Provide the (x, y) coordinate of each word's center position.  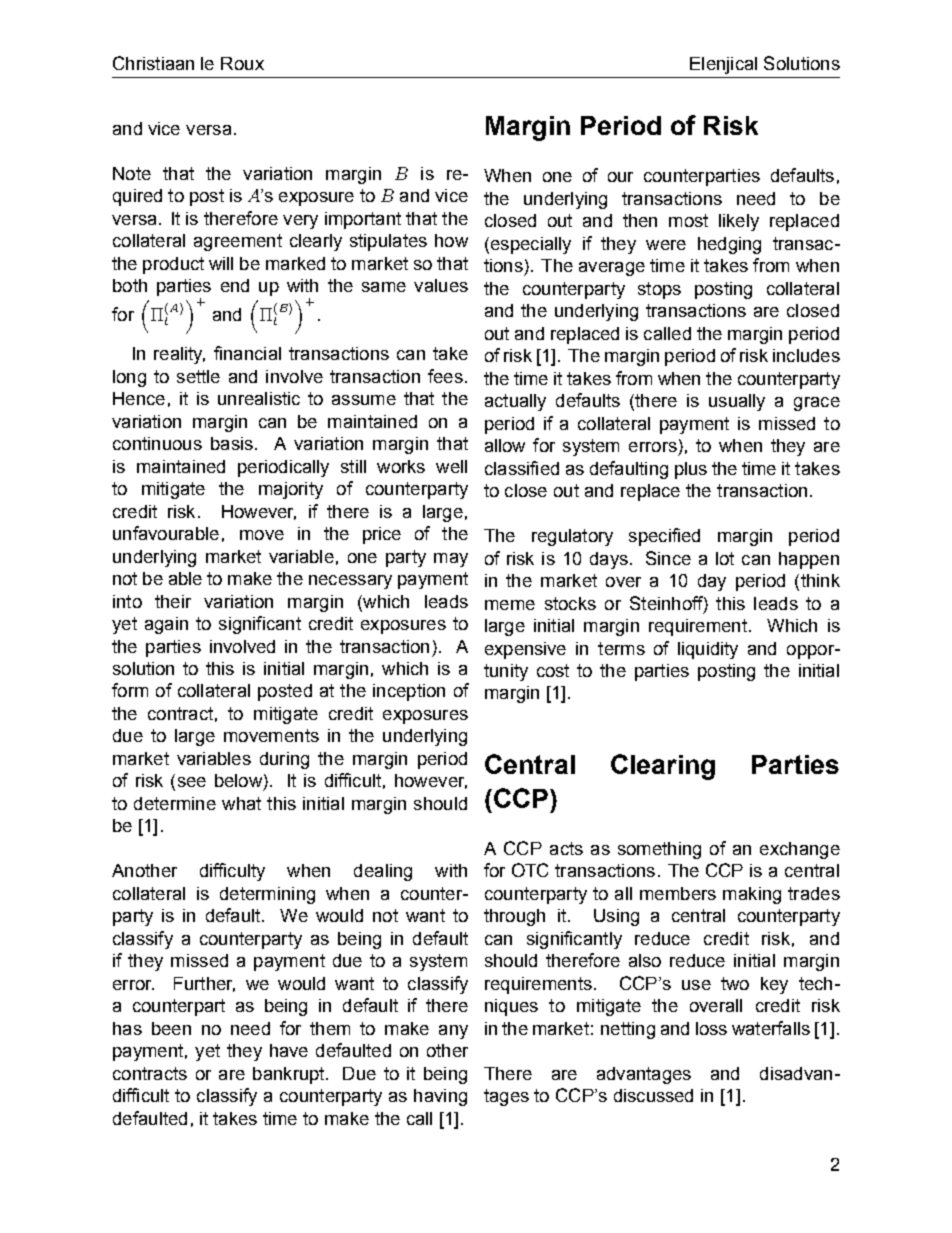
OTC (530, 870)
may (451, 560)
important (363, 220)
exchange (800, 850)
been (171, 1028)
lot (725, 558)
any (453, 1032)
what (241, 803)
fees (445, 376)
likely (739, 222)
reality (179, 355)
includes (806, 355)
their (173, 601)
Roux (242, 63)
